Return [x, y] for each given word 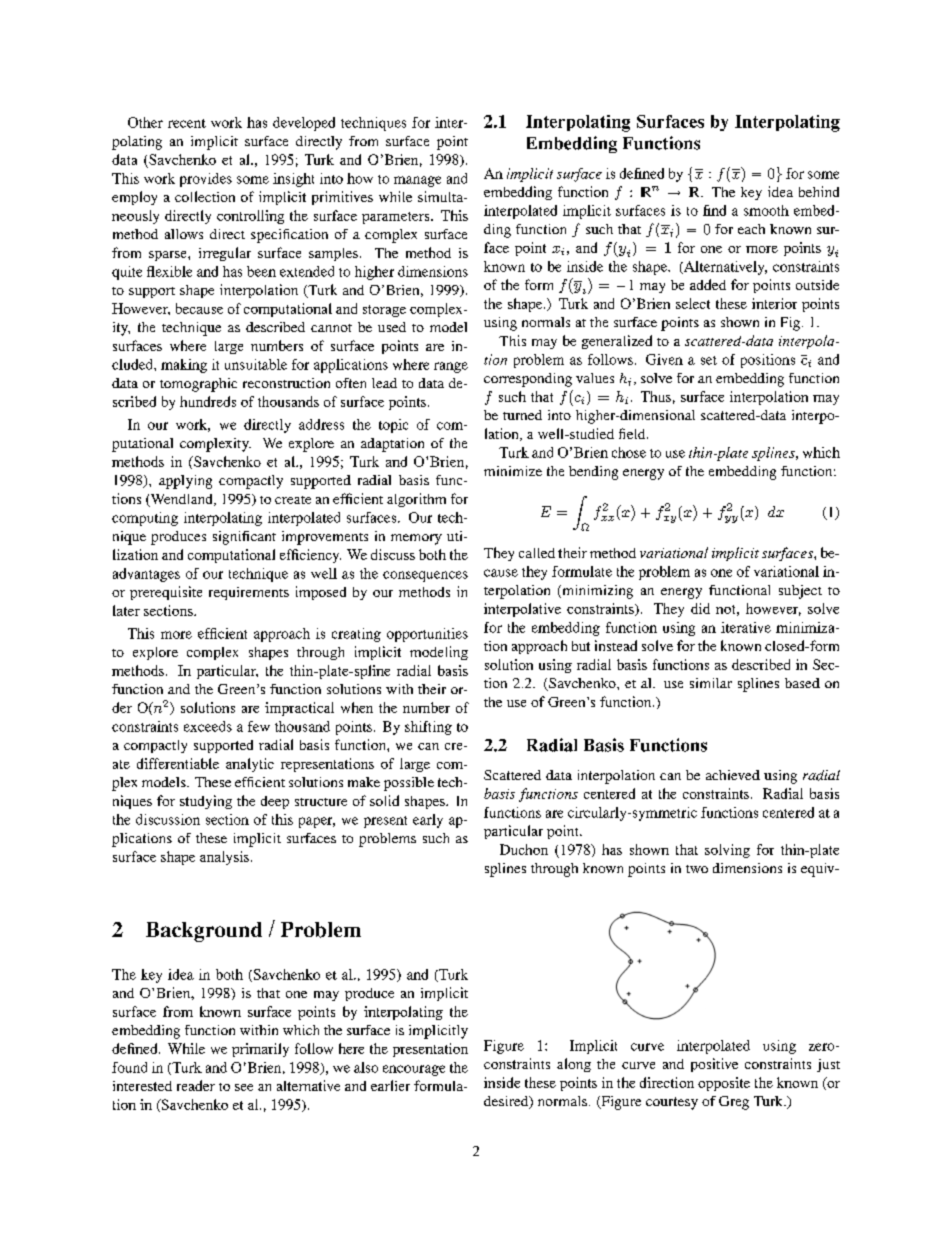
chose [629, 452]
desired [507, 1102]
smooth [766, 210]
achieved [733, 775]
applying [185, 482]
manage [417, 181]
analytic [250, 765]
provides [206, 180]
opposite [724, 1084]
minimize [513, 471]
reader [196, 1085]
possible [409, 784]
